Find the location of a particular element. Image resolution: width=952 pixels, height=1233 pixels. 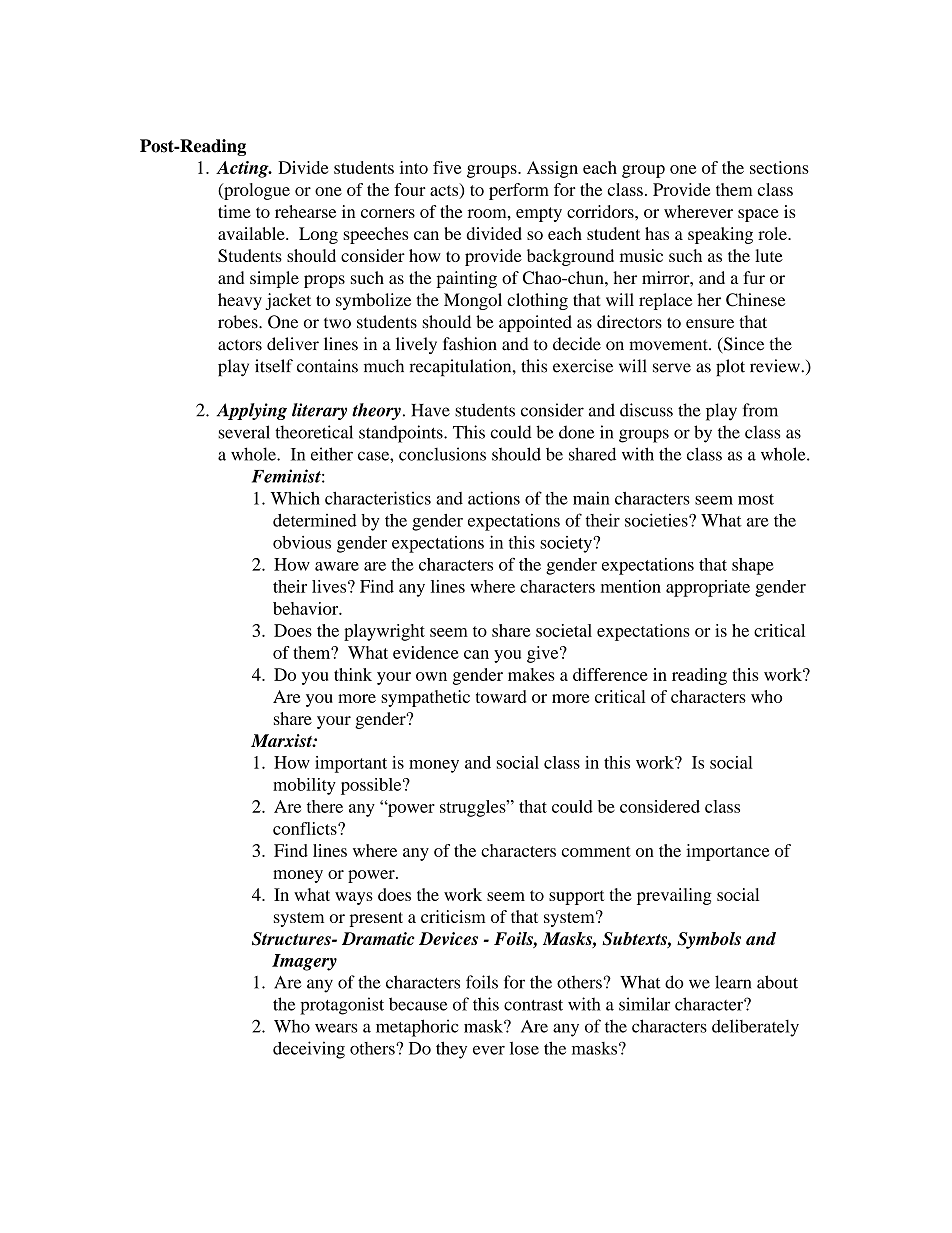

deceiving is located at coordinates (309, 1050).
